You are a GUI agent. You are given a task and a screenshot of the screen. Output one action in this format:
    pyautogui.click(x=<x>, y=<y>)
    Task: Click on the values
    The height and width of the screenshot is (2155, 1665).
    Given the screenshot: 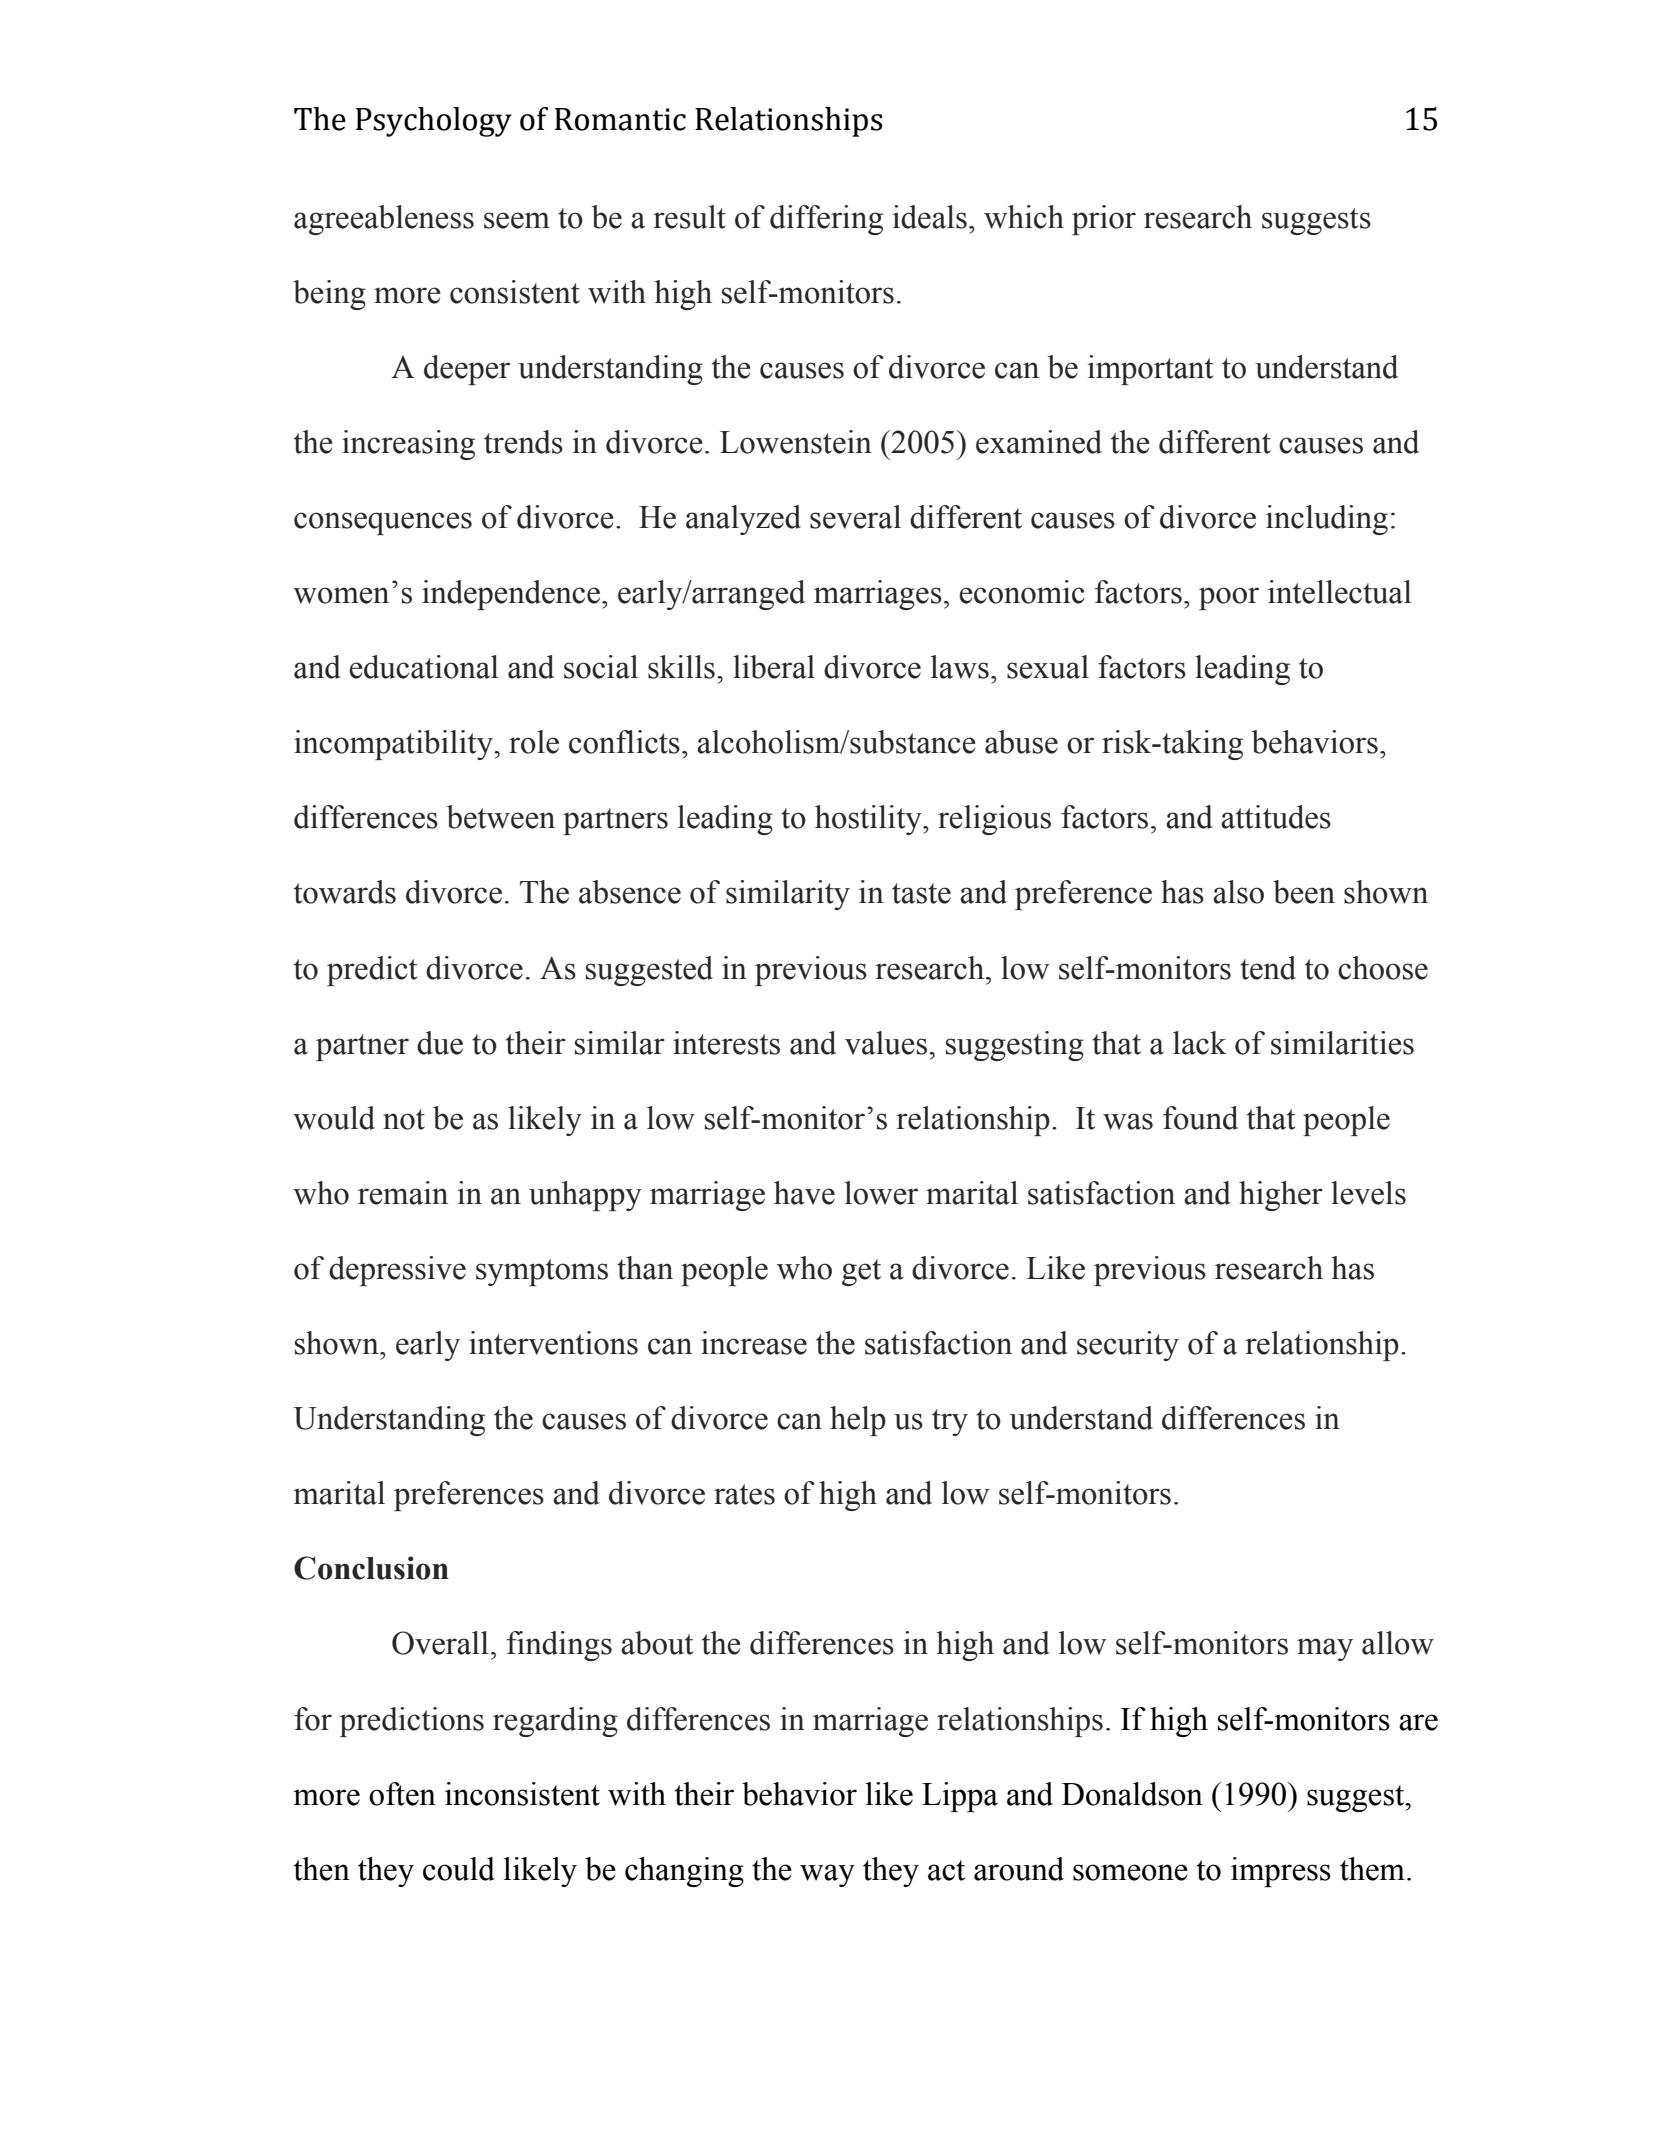 What is the action you would take?
    pyautogui.click(x=886, y=1043)
